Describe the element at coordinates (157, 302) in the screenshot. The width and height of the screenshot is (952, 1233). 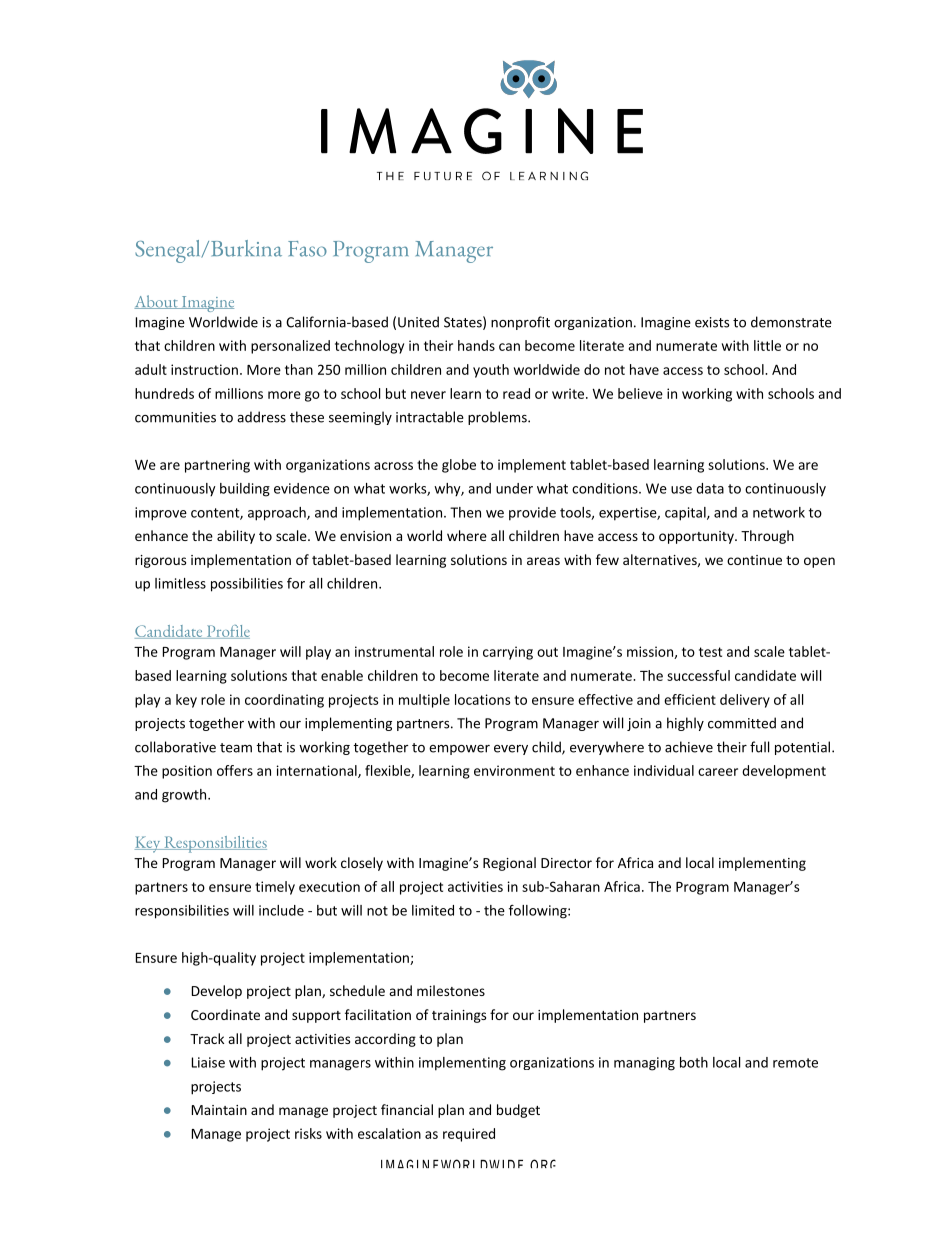
I see `About` at that location.
